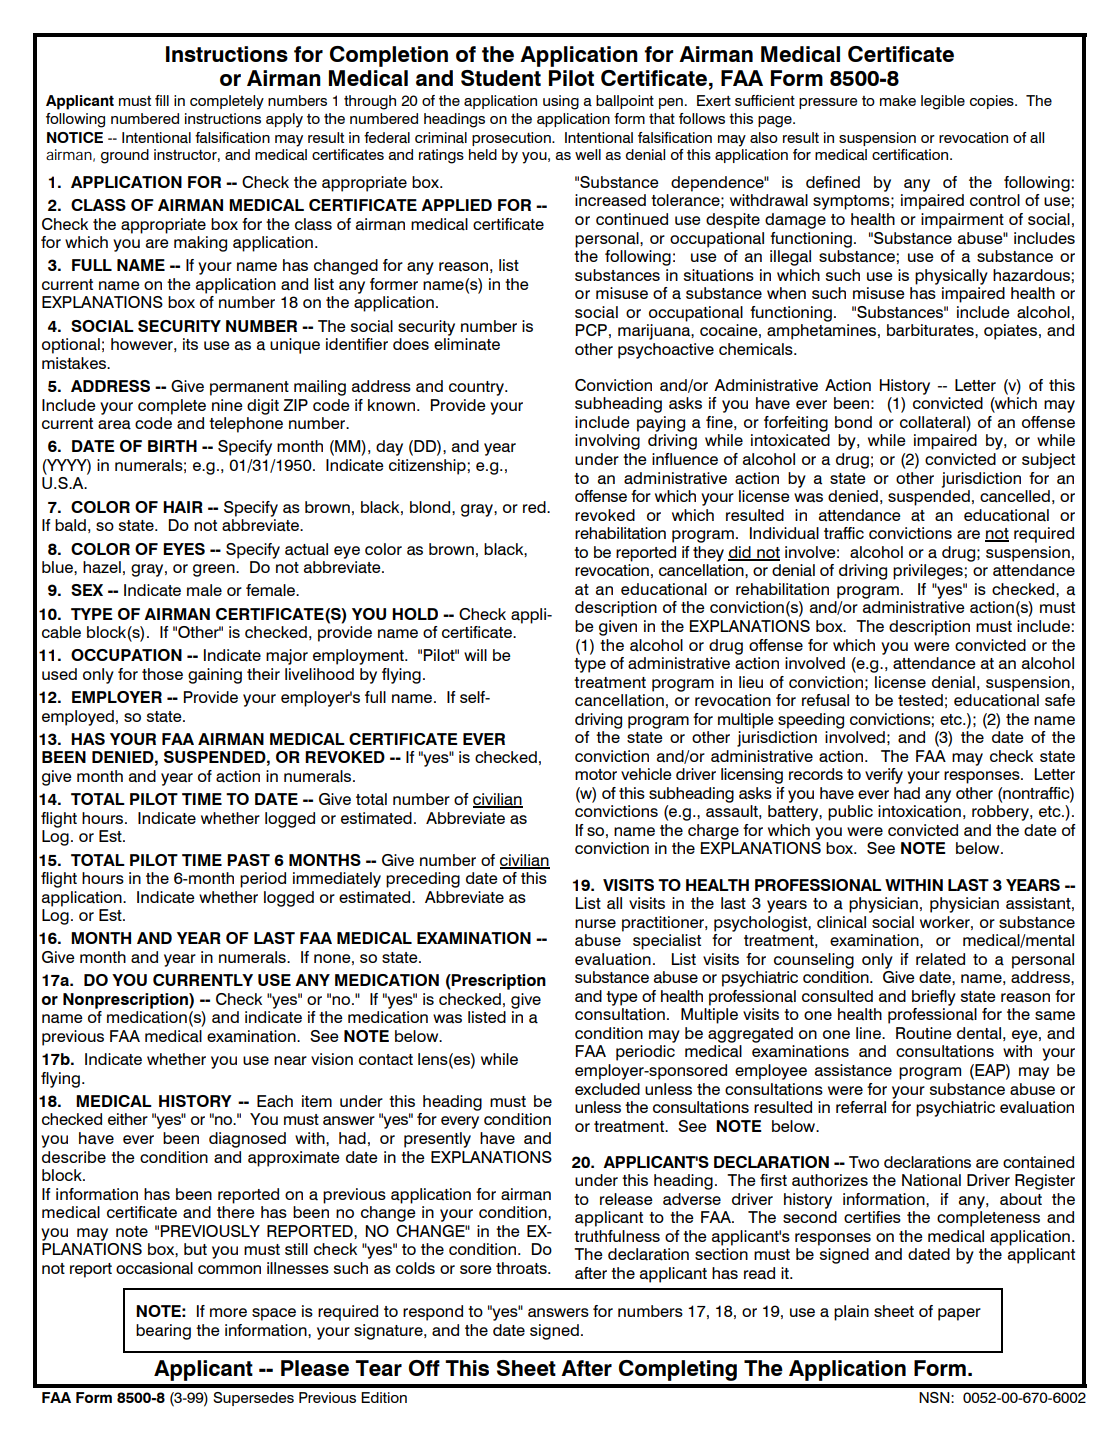  I want to click on Completing, so click(678, 1370).
